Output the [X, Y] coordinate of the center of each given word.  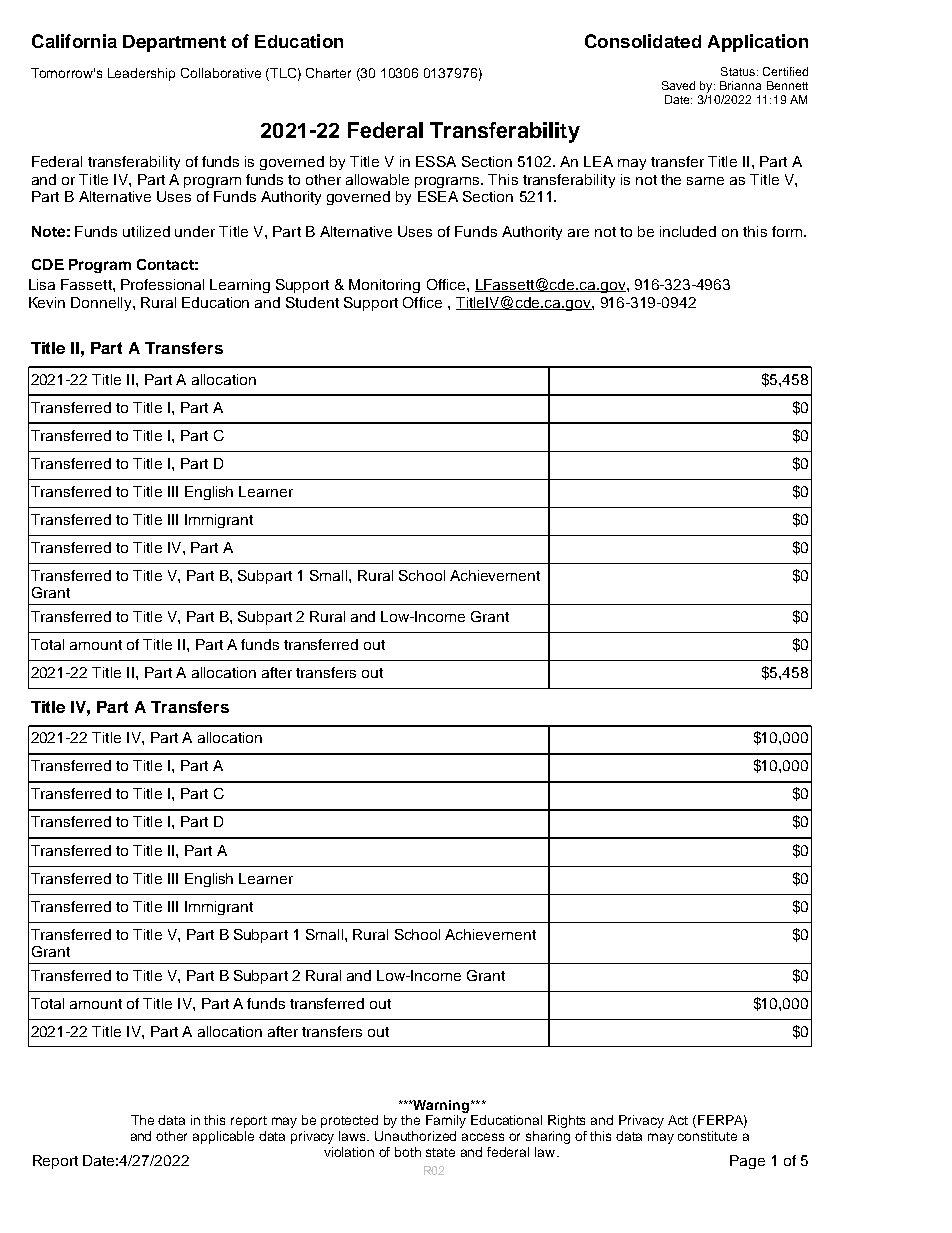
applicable [223, 1137]
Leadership [141, 74]
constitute [707, 1136]
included [688, 231]
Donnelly [102, 304]
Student [312, 302]
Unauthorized [415, 1136]
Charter [328, 73]
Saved [678, 85]
